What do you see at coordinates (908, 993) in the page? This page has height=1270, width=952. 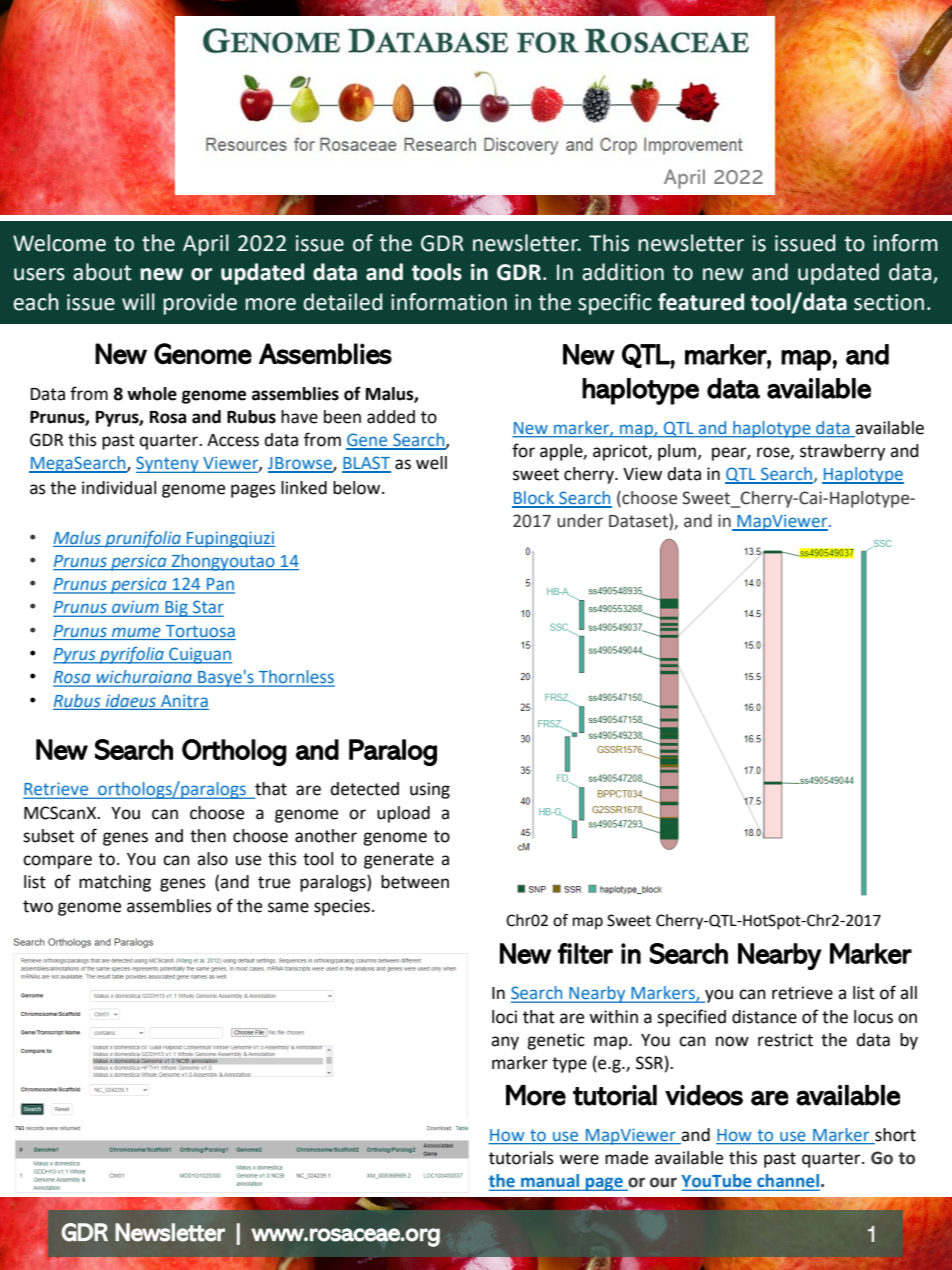 I see `all` at bounding box center [908, 993].
